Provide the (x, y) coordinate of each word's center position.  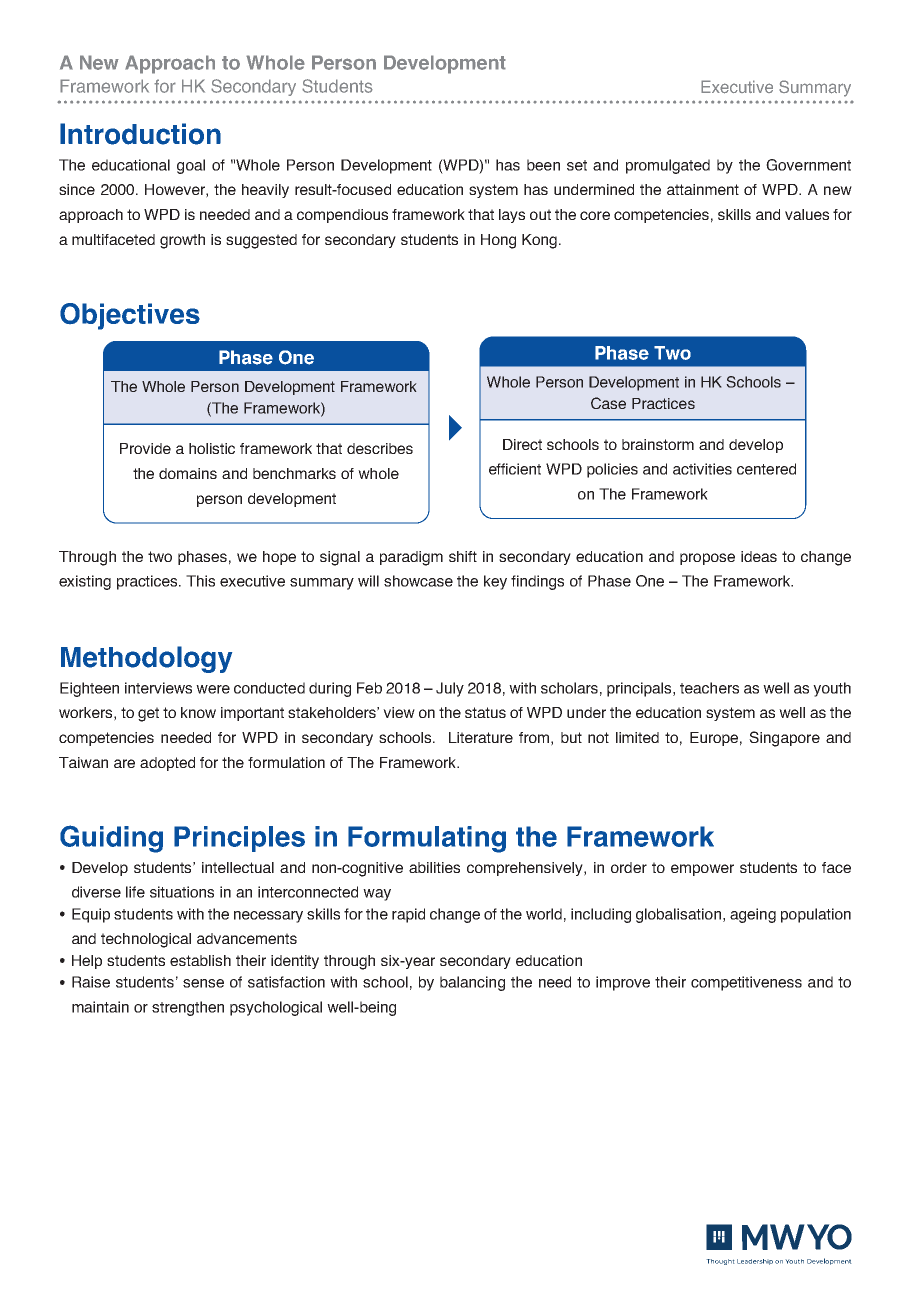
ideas (759, 556)
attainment (703, 189)
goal (191, 166)
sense (203, 983)
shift (463, 556)
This (200, 581)
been (543, 165)
